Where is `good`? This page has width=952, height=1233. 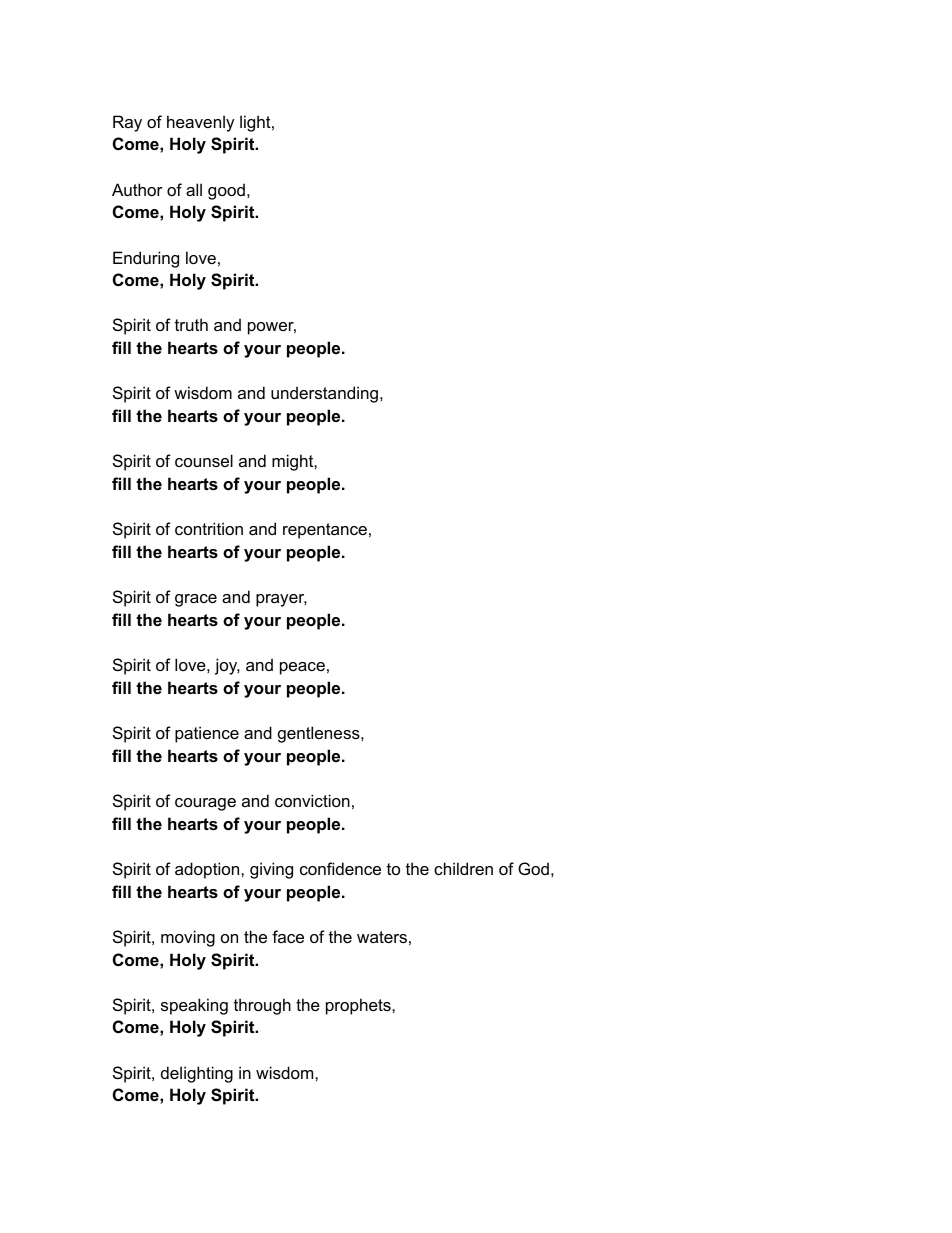
good is located at coordinates (226, 191).
